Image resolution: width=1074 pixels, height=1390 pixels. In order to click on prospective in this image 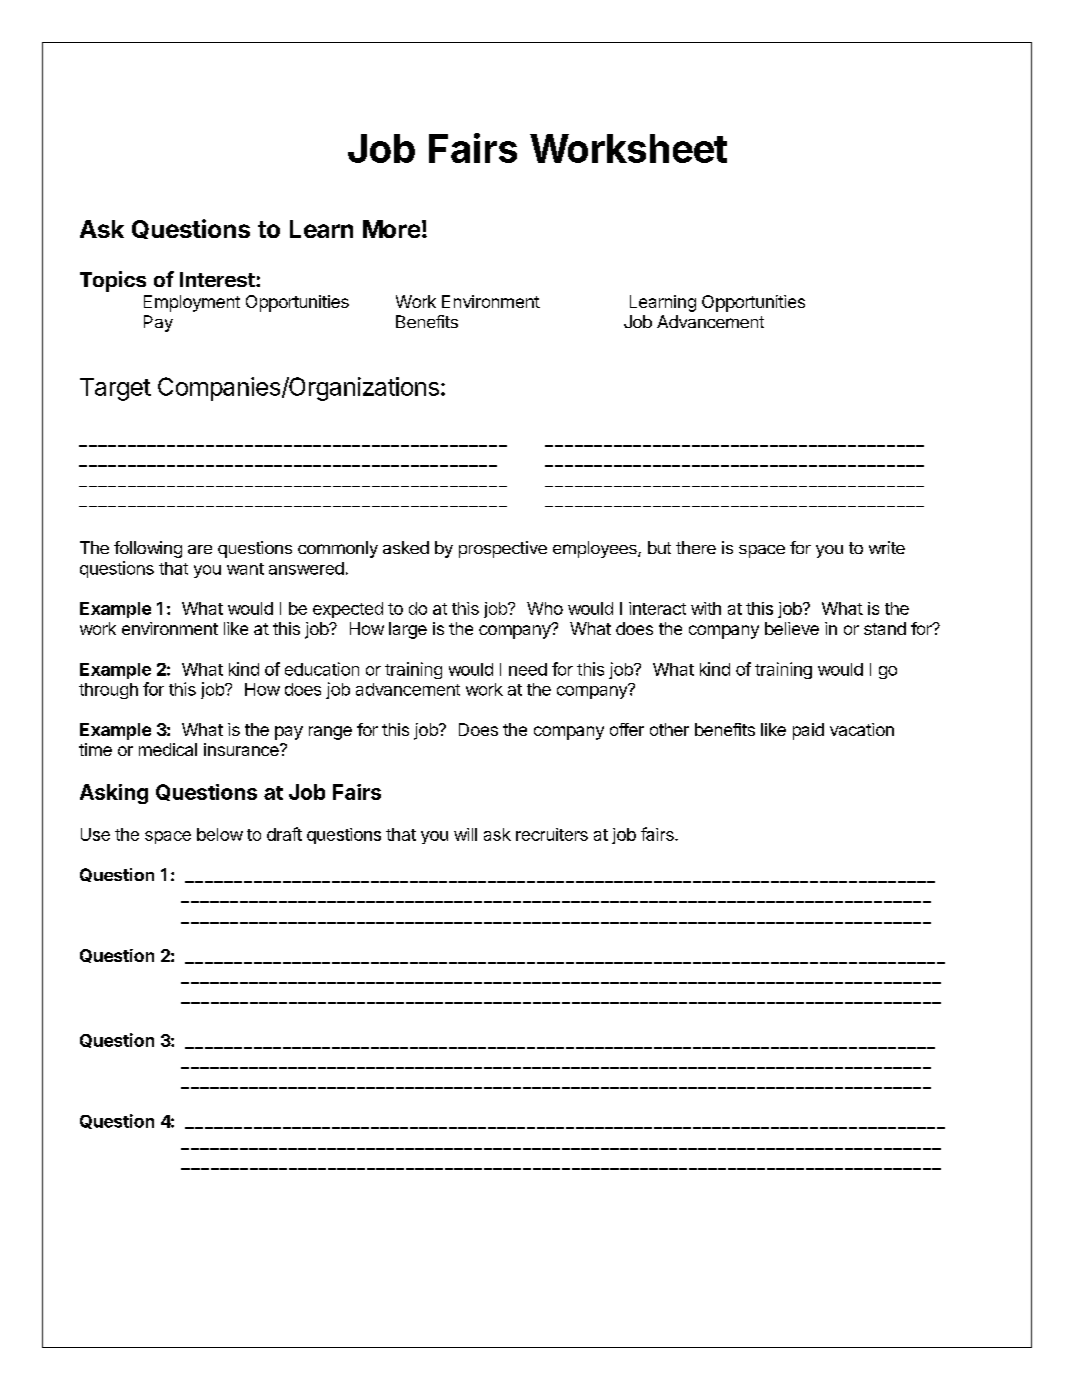, I will do `click(503, 549)`.
